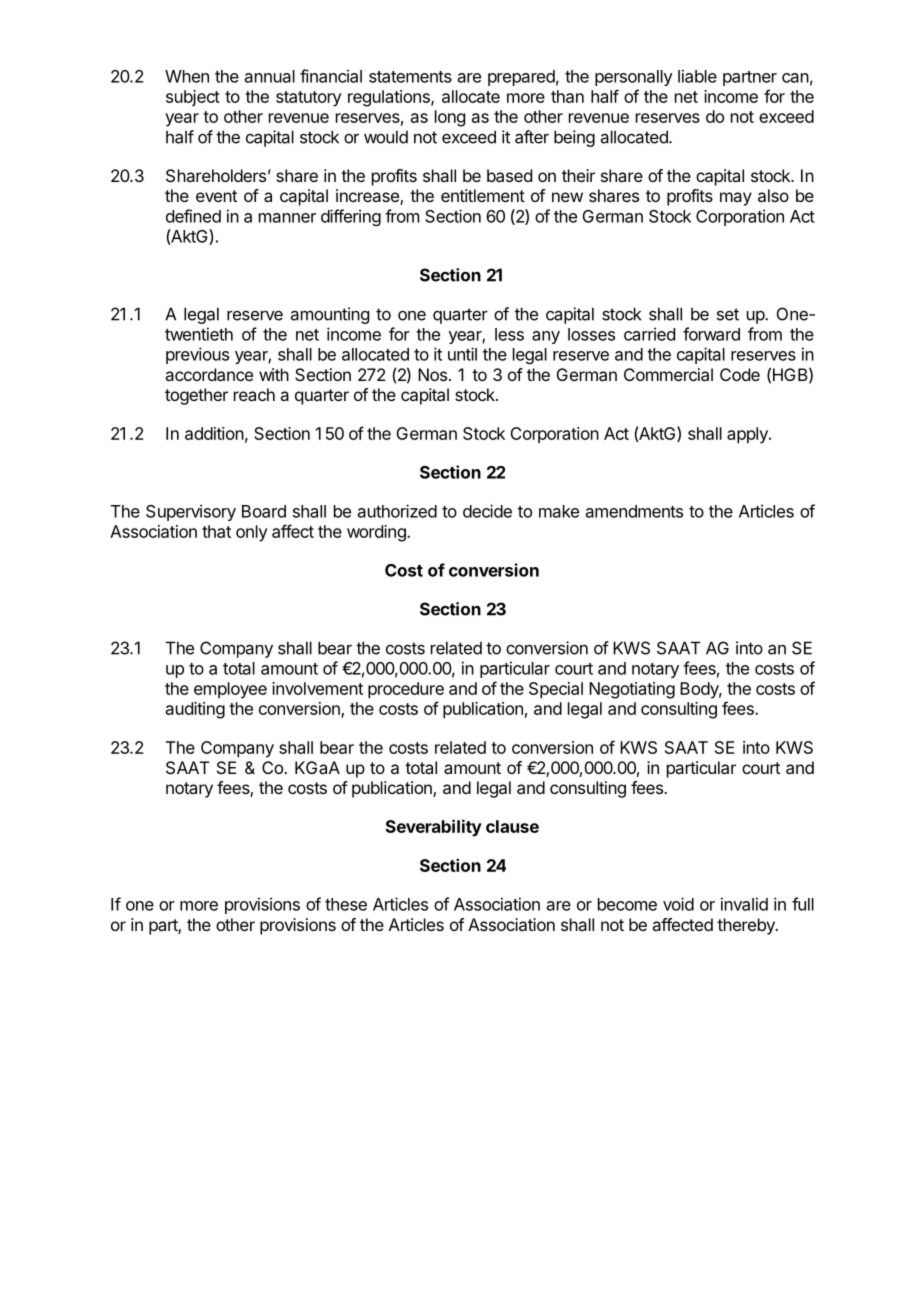 Image resolution: width=924 pixels, height=1308 pixels. I want to click on employee, so click(230, 690).
